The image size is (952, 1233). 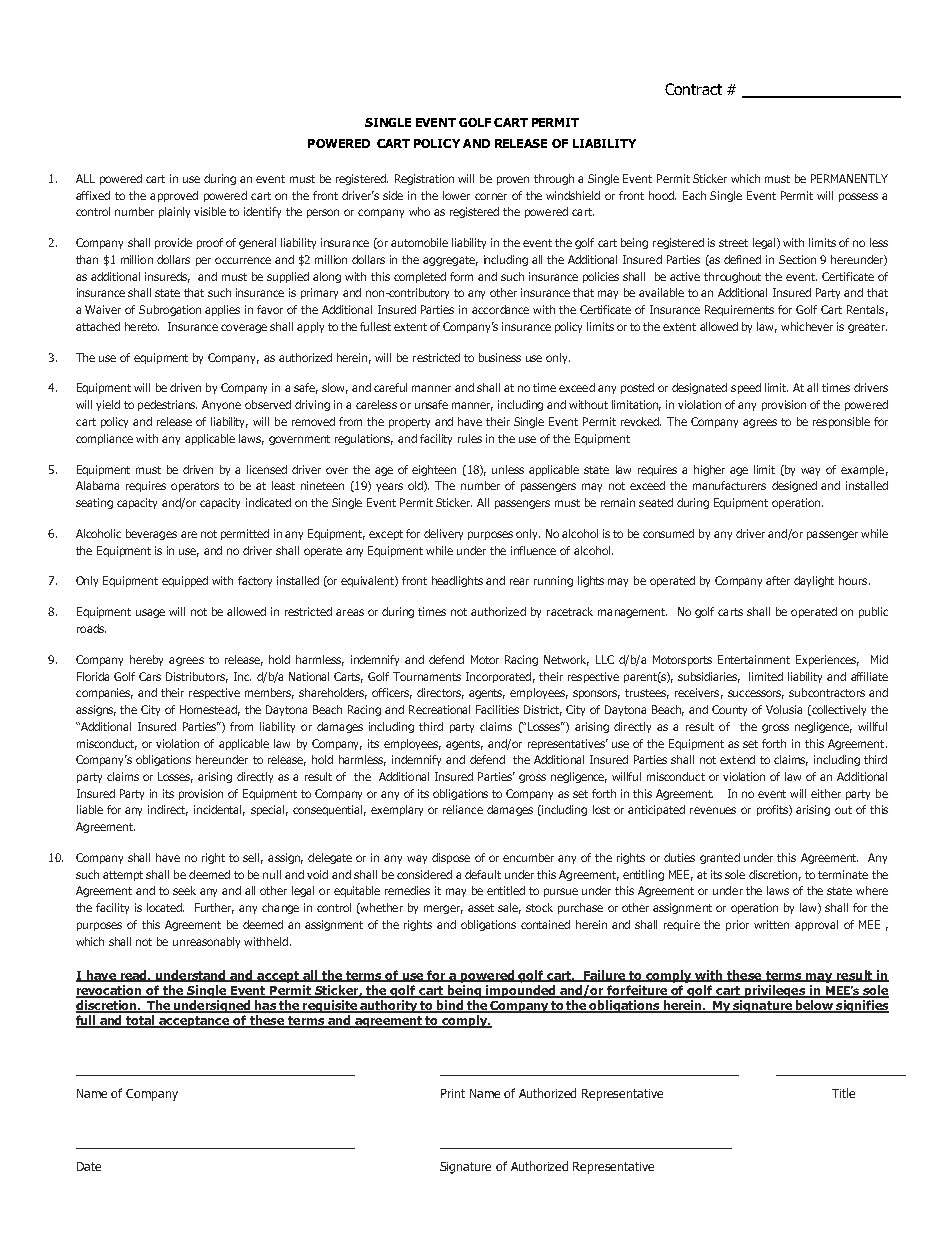 I want to click on street, so click(x=733, y=243).
